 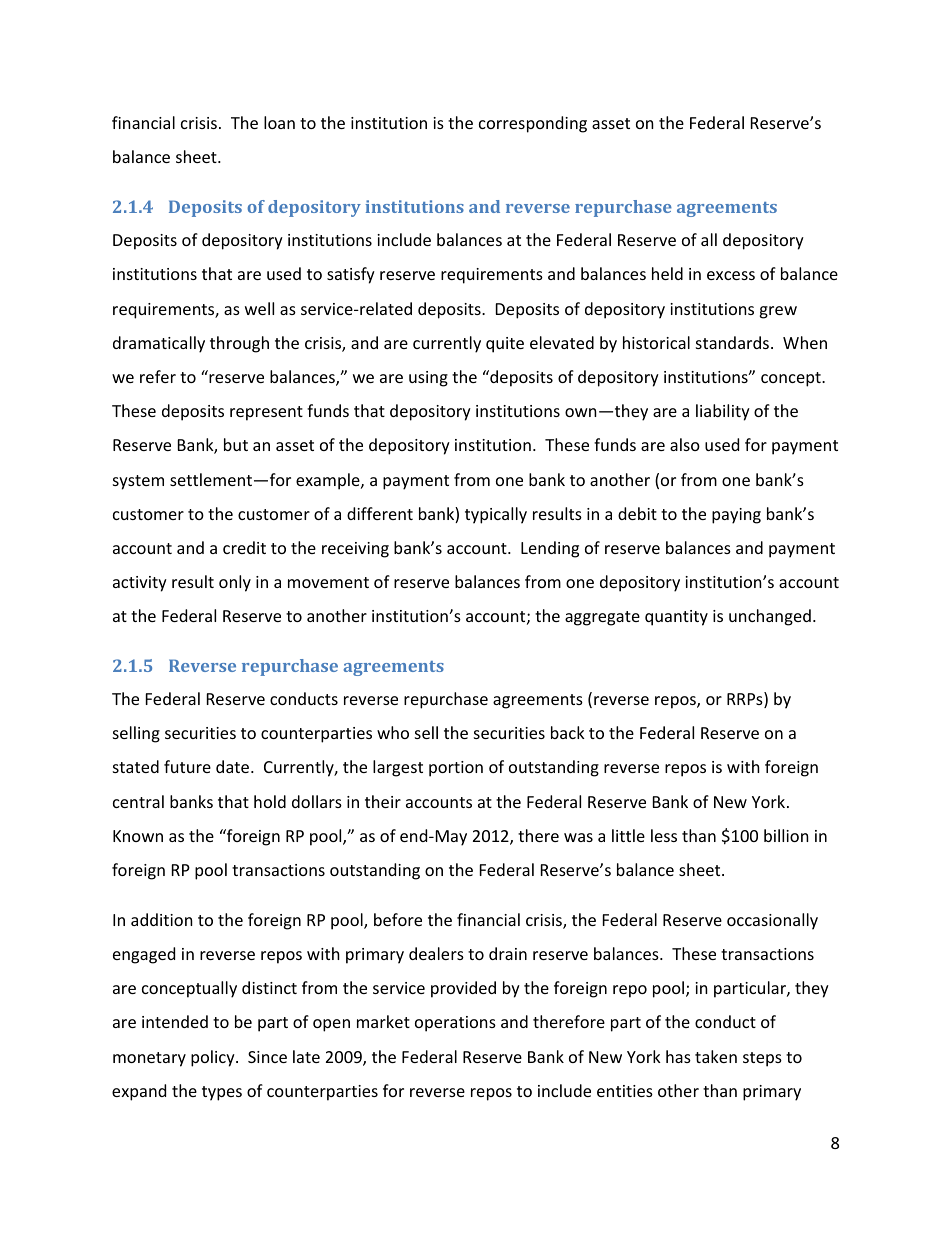 I want to click on taken, so click(x=716, y=1056).
